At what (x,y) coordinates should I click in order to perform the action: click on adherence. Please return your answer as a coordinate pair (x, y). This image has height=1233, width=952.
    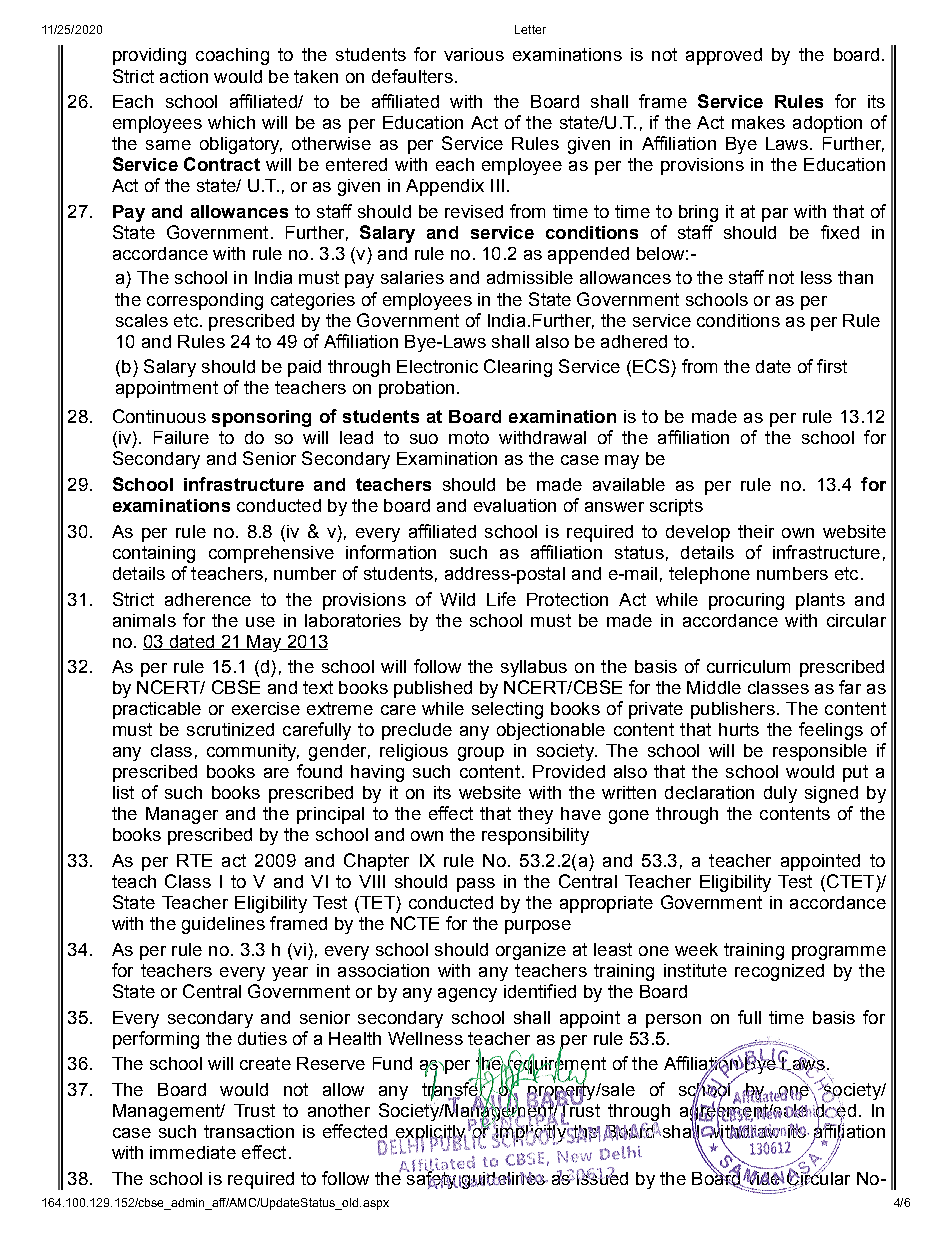
    Looking at the image, I should click on (208, 599).
